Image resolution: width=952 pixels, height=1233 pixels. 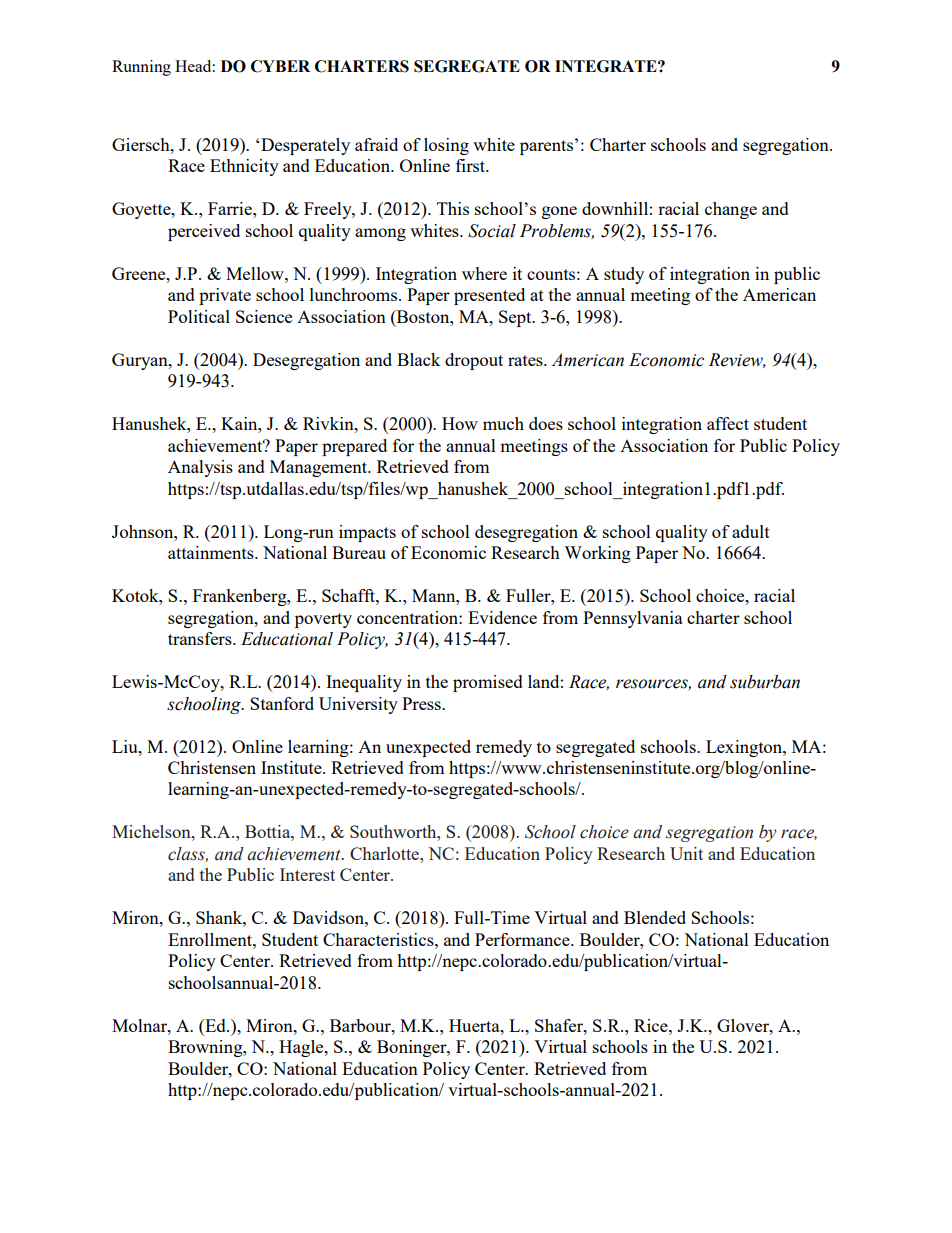 I want to click on Running, so click(x=141, y=68).
